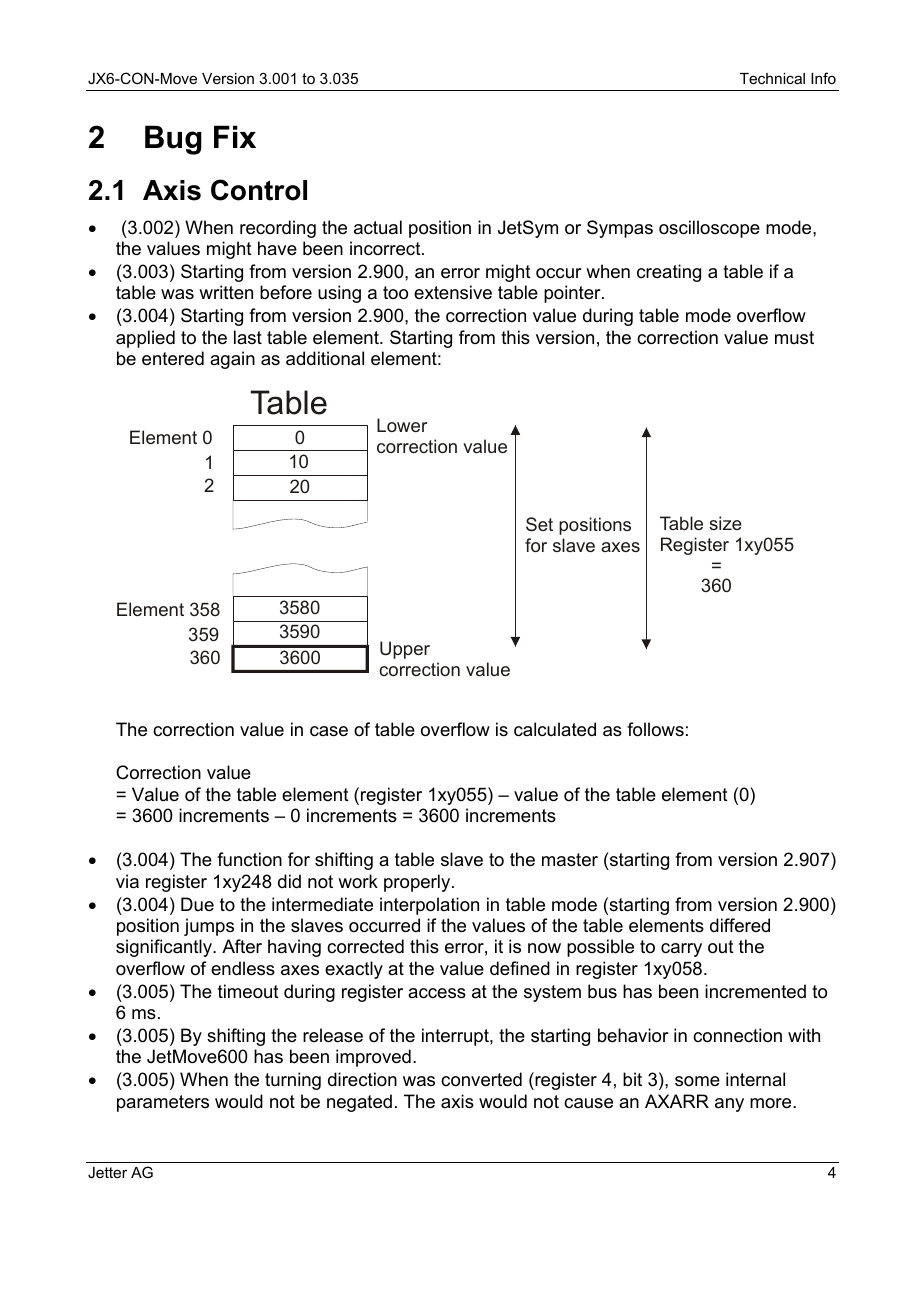 Image resolution: width=924 pixels, height=1308 pixels. Describe the element at coordinates (755, 1079) in the screenshot. I see `internal` at that location.
